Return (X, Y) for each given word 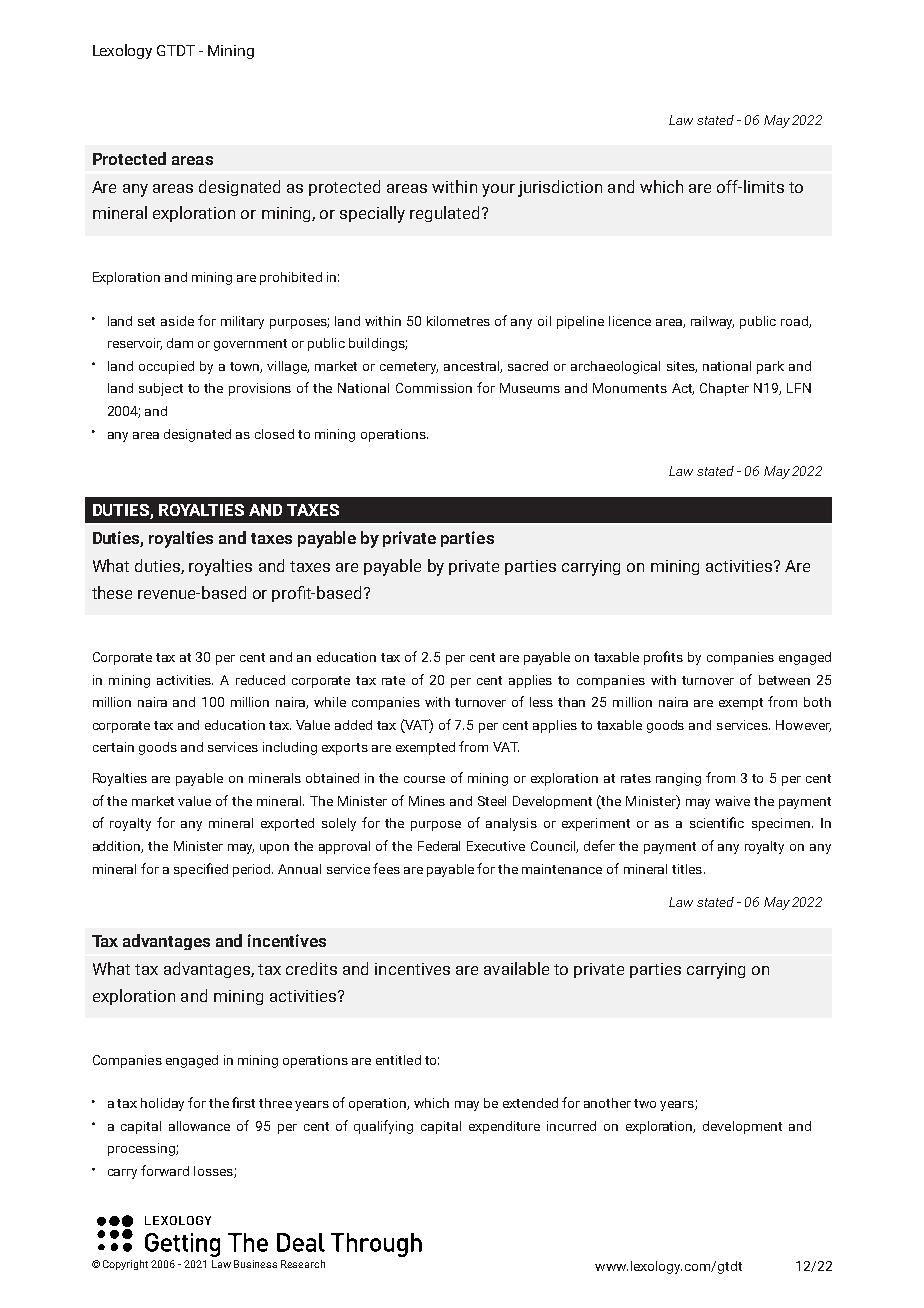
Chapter (724, 389)
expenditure (504, 1127)
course (424, 779)
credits (311, 968)
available (516, 968)
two (645, 1103)
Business (255, 1264)
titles (687, 869)
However (803, 726)
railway (712, 322)
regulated (446, 214)
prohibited (291, 278)
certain (113, 747)
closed (274, 434)
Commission (434, 388)
